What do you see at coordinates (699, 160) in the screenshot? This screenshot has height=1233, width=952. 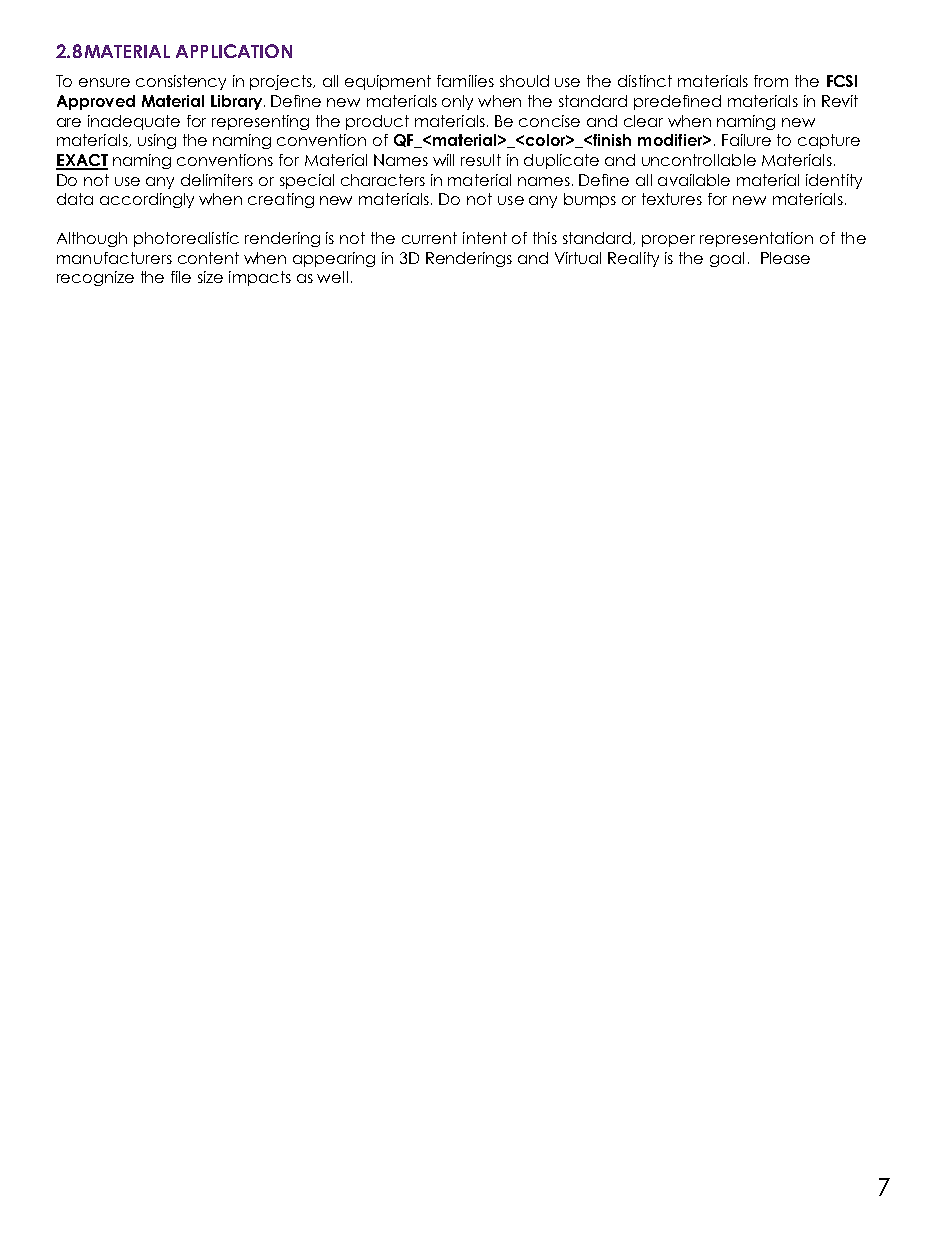 I see `uncontrollable` at bounding box center [699, 160].
